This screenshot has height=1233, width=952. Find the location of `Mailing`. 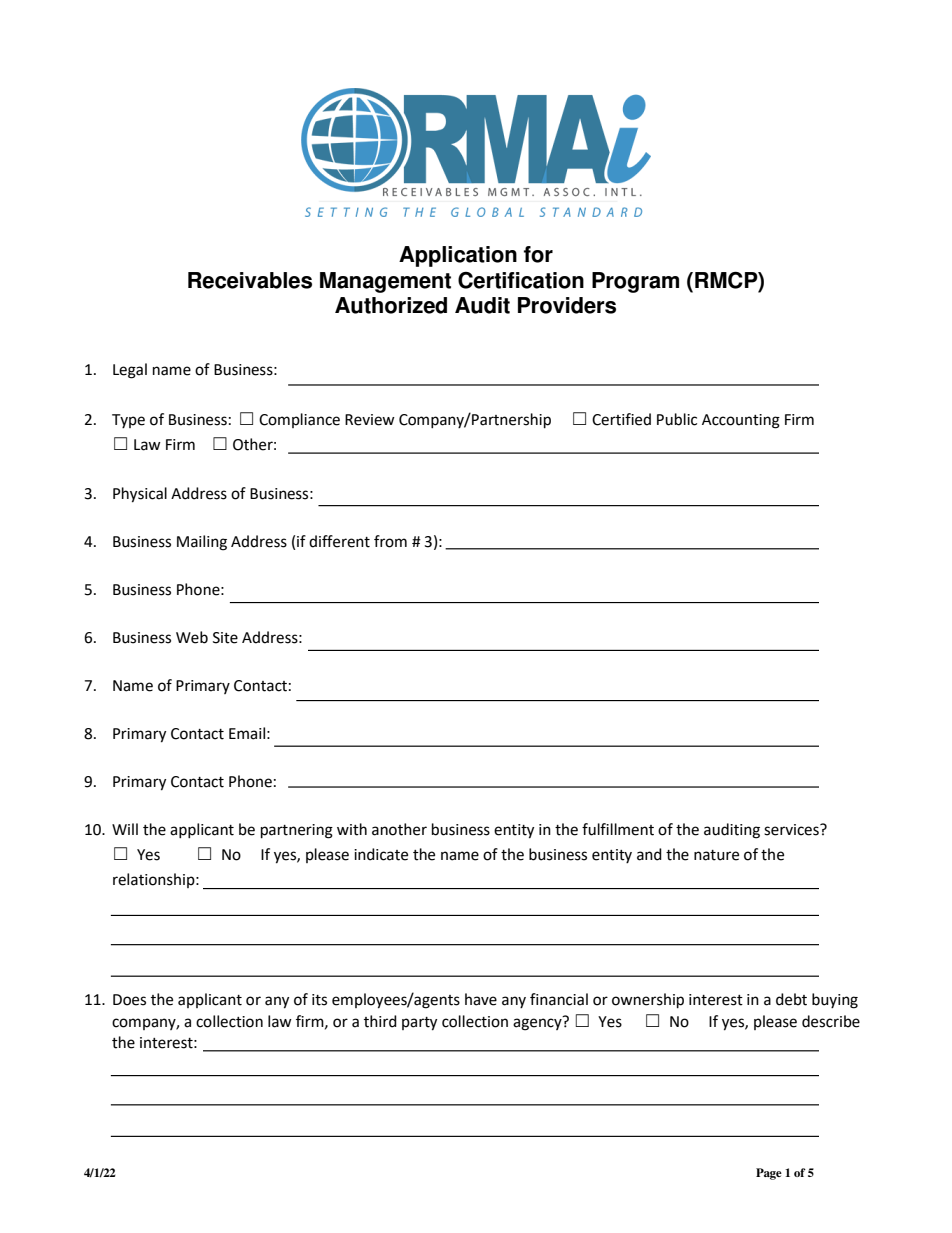

Mailing is located at coordinates (202, 543).
